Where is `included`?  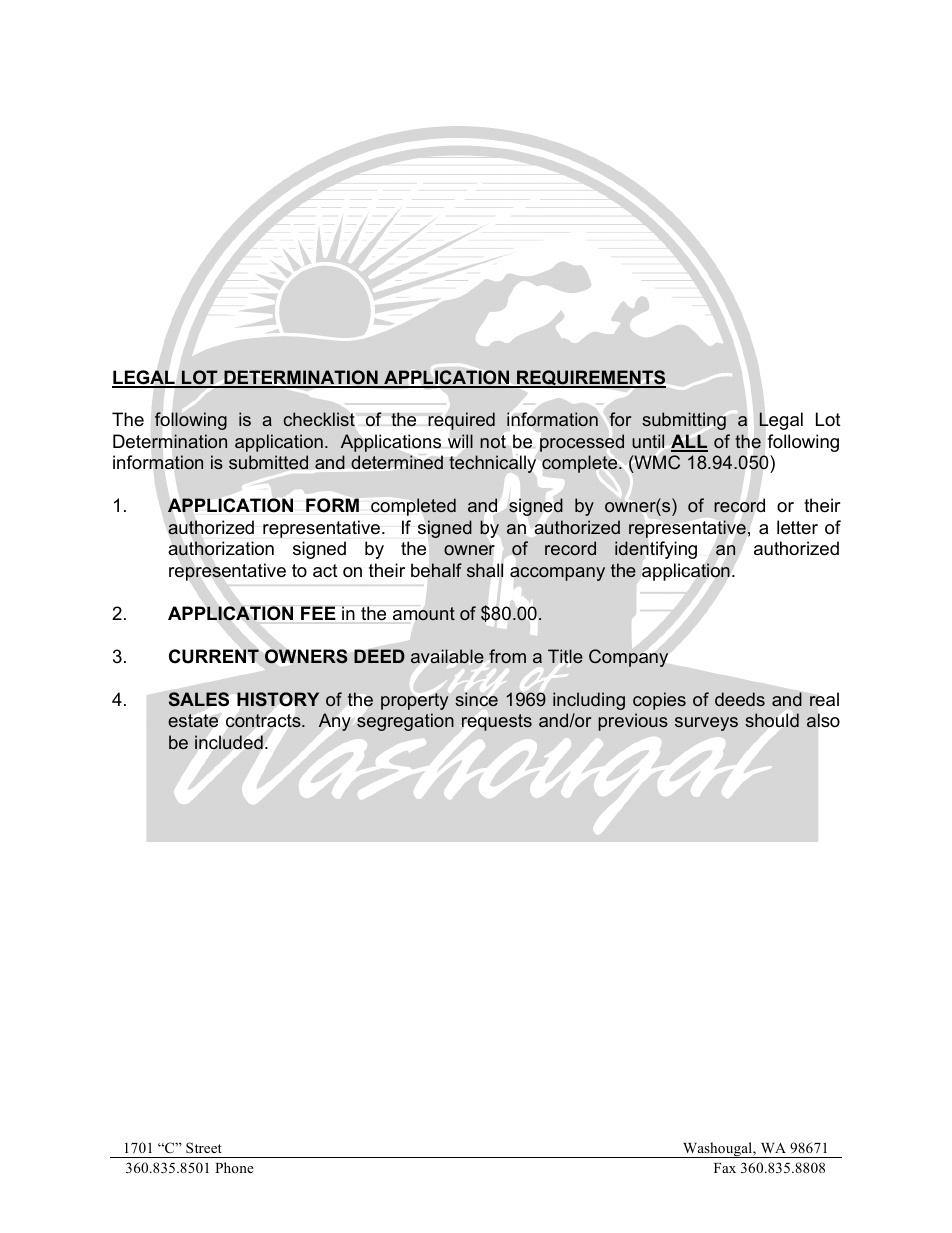
included is located at coordinates (229, 742).
